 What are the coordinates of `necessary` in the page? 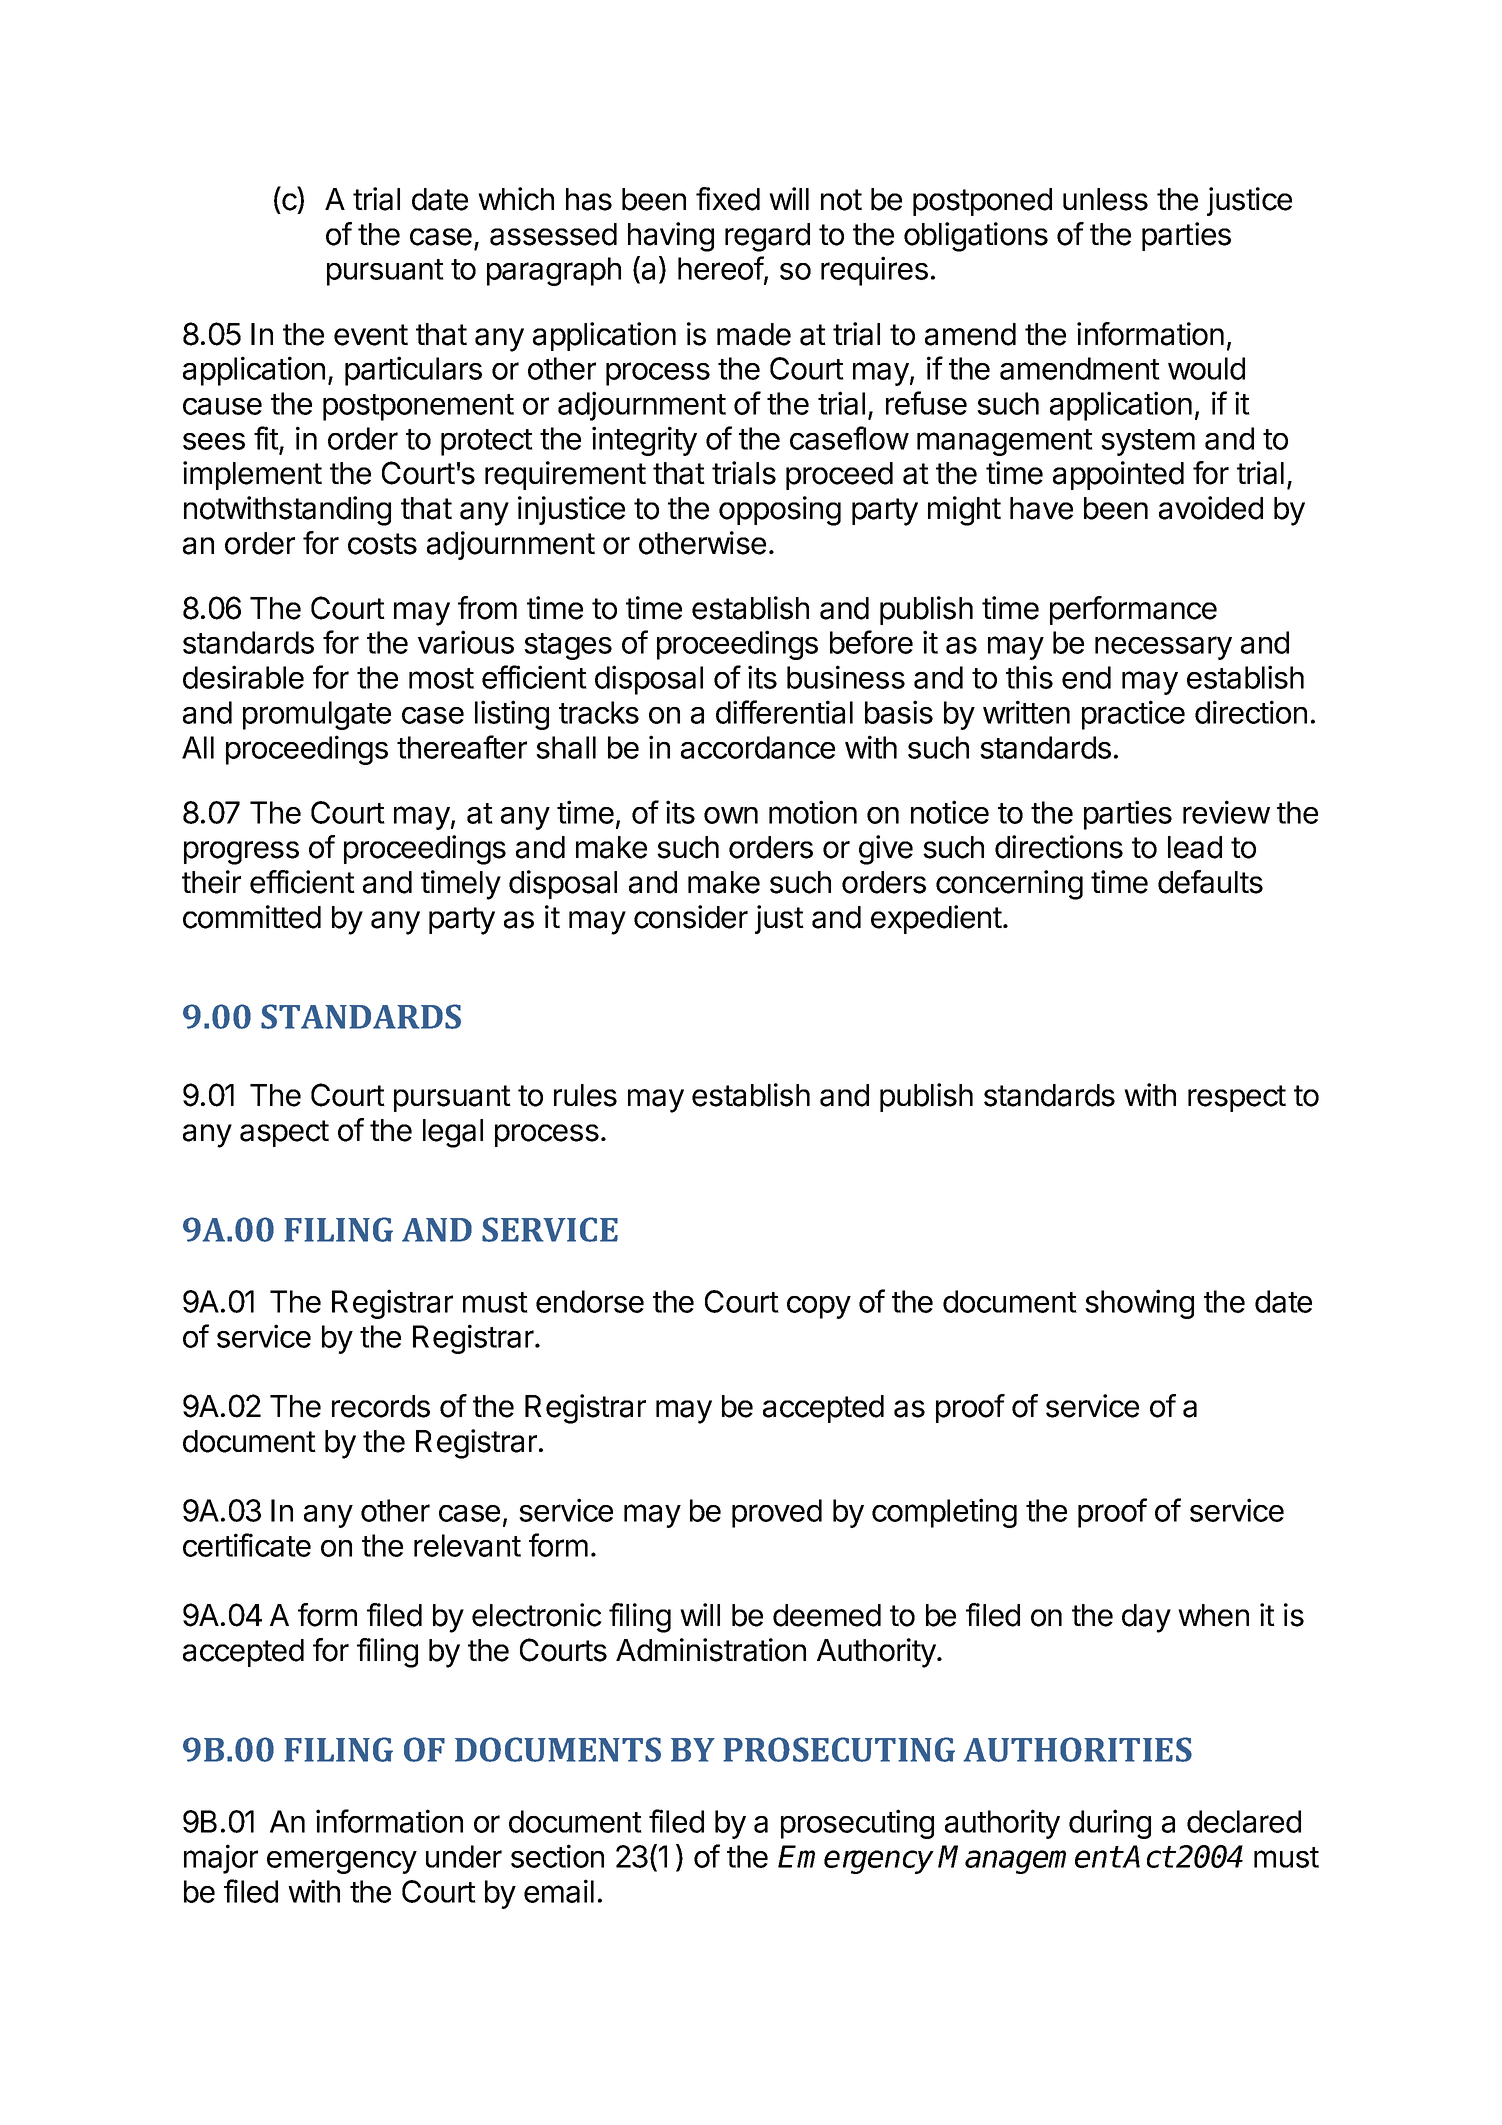 It's located at (1163, 648).
